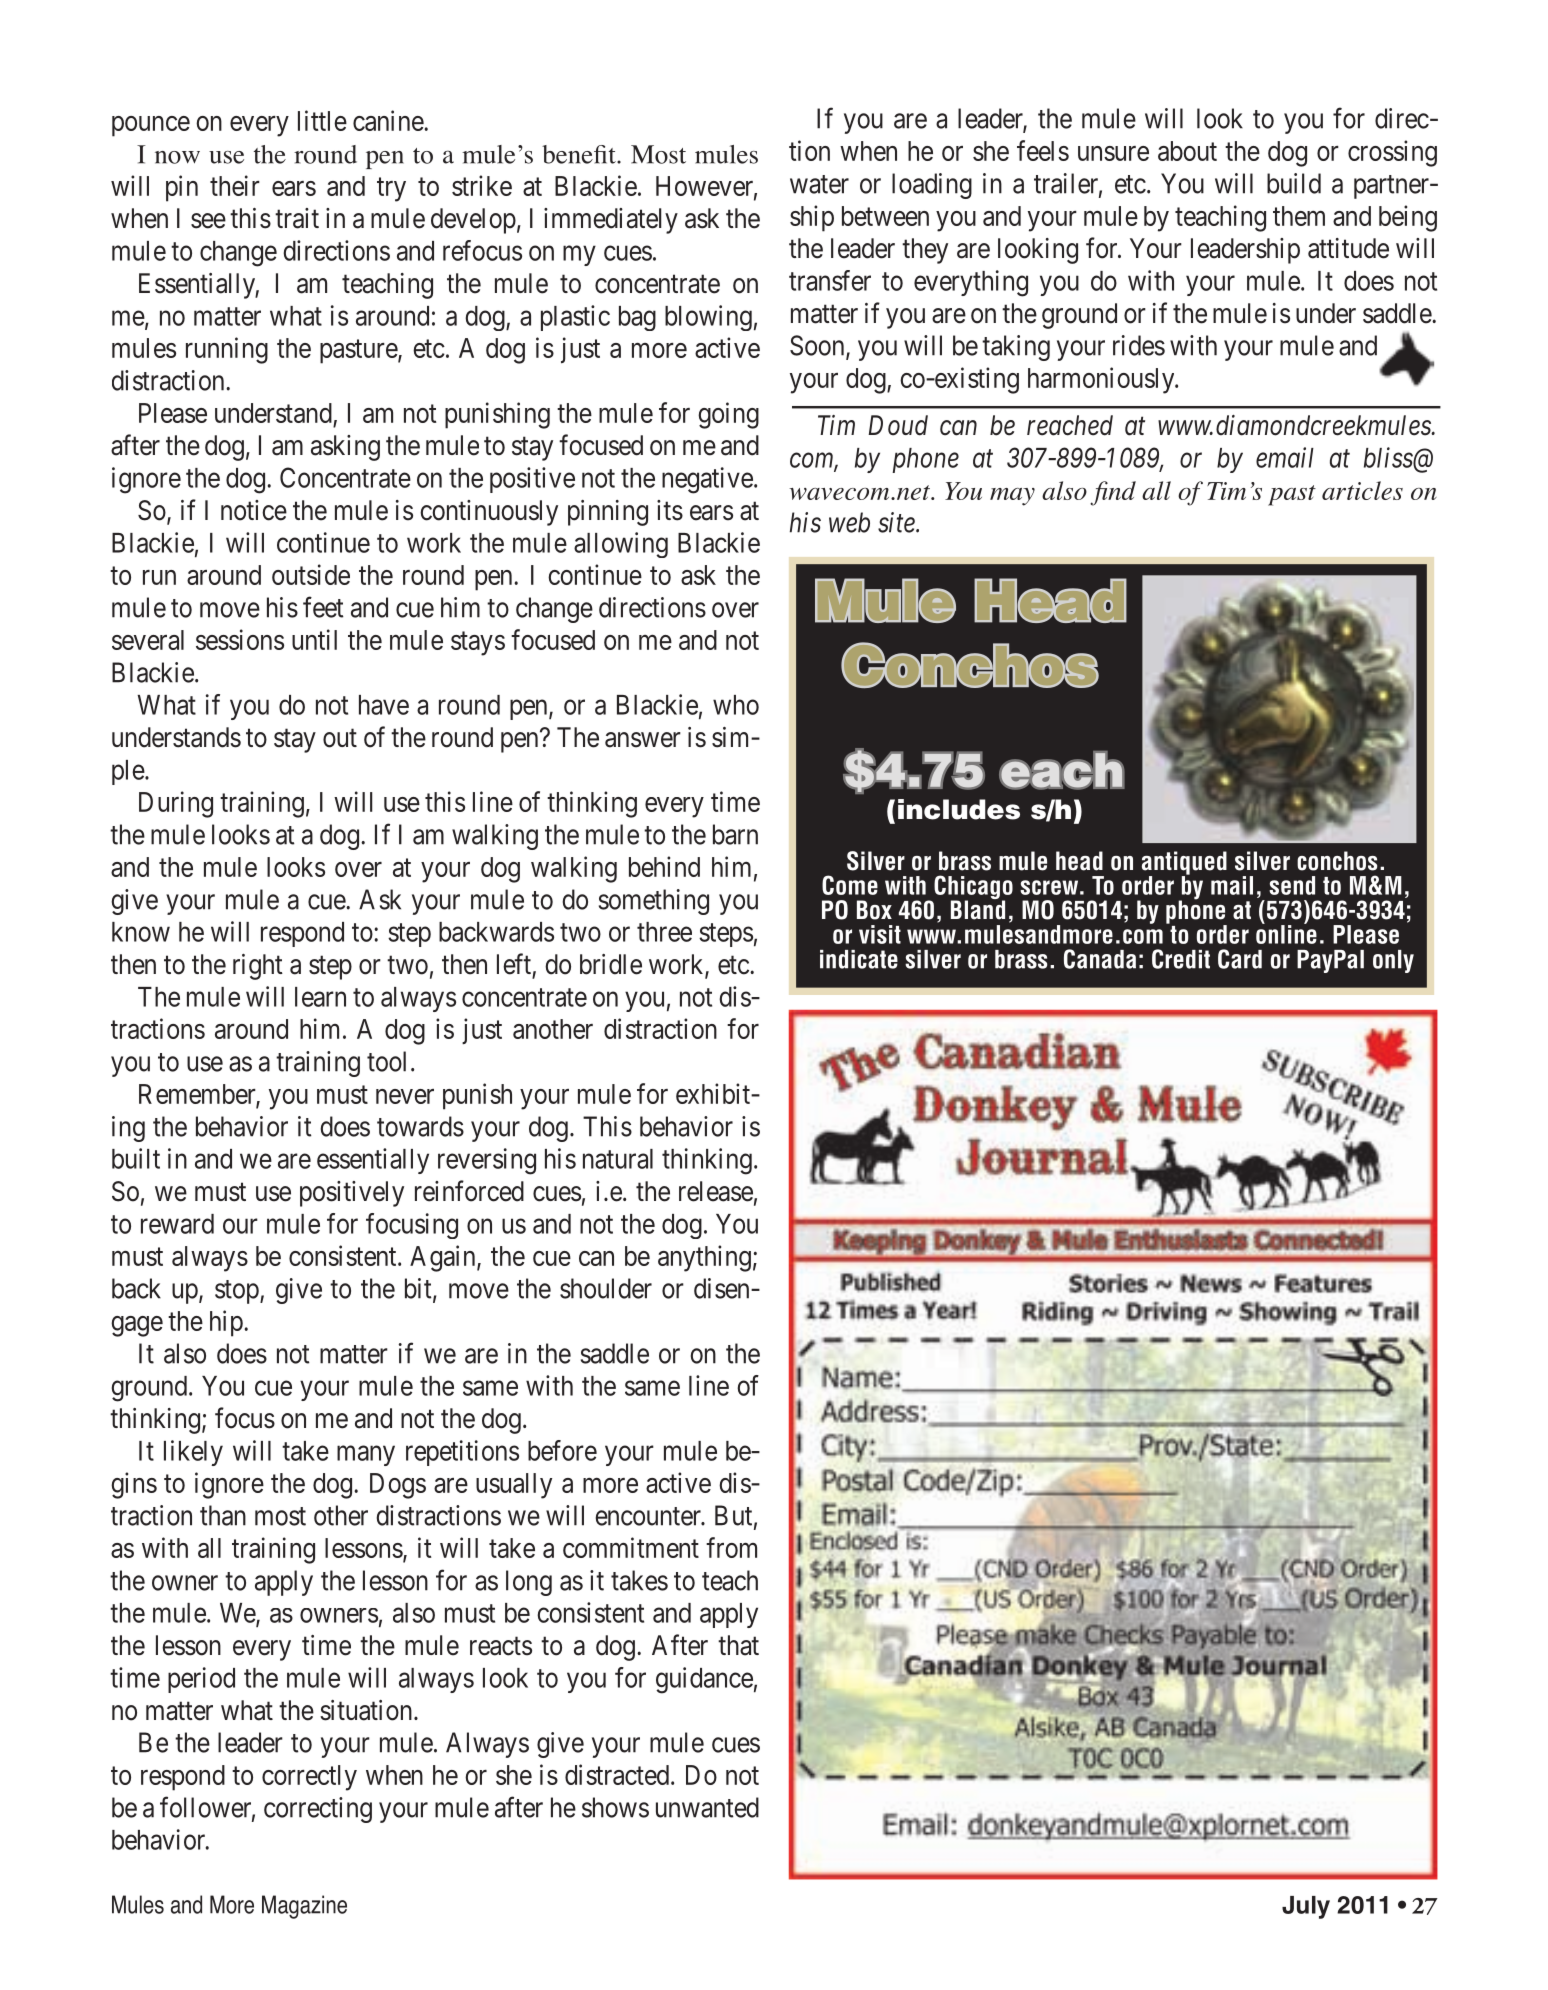 This image has height=1990, width=1548. I want to click on water, so click(819, 184).
